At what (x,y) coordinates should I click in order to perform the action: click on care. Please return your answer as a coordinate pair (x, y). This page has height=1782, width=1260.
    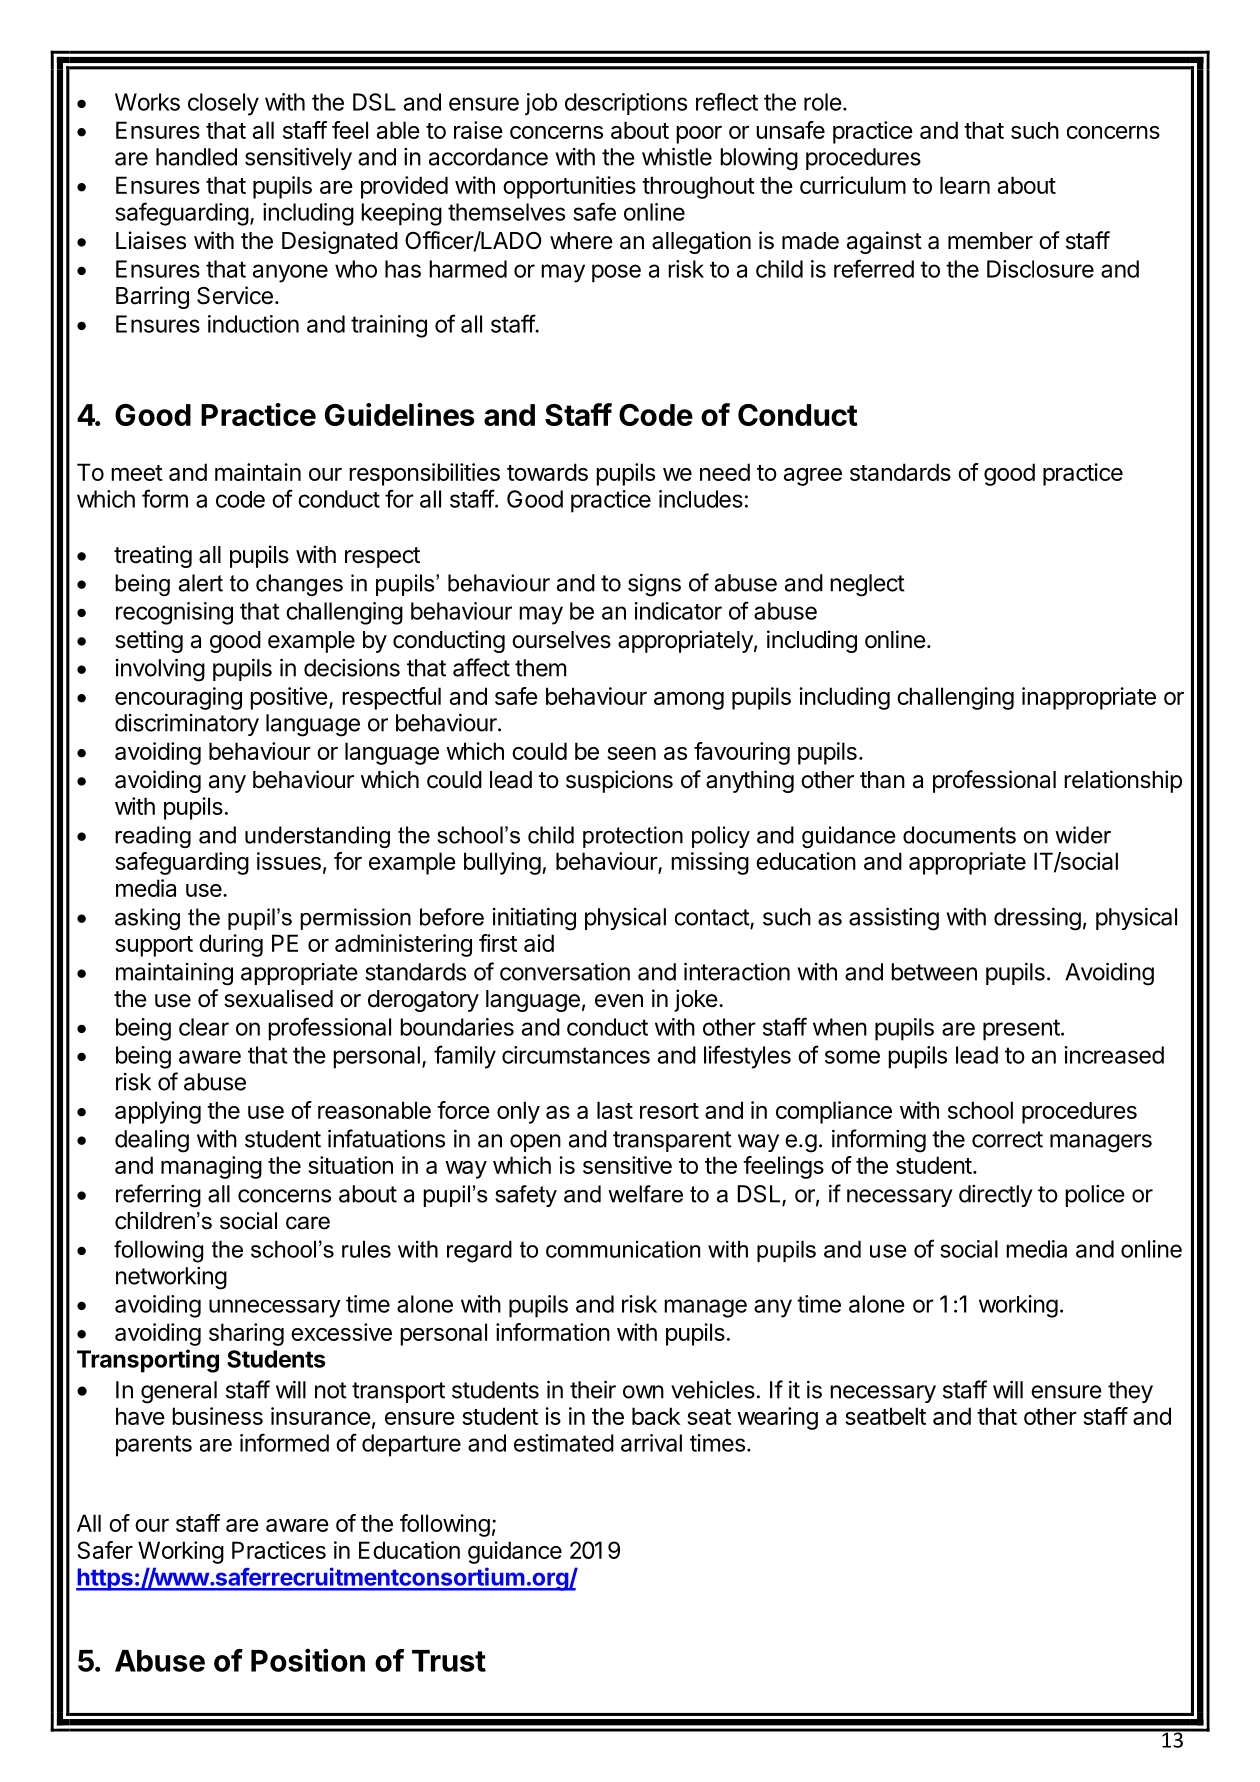
    Looking at the image, I should click on (308, 1223).
